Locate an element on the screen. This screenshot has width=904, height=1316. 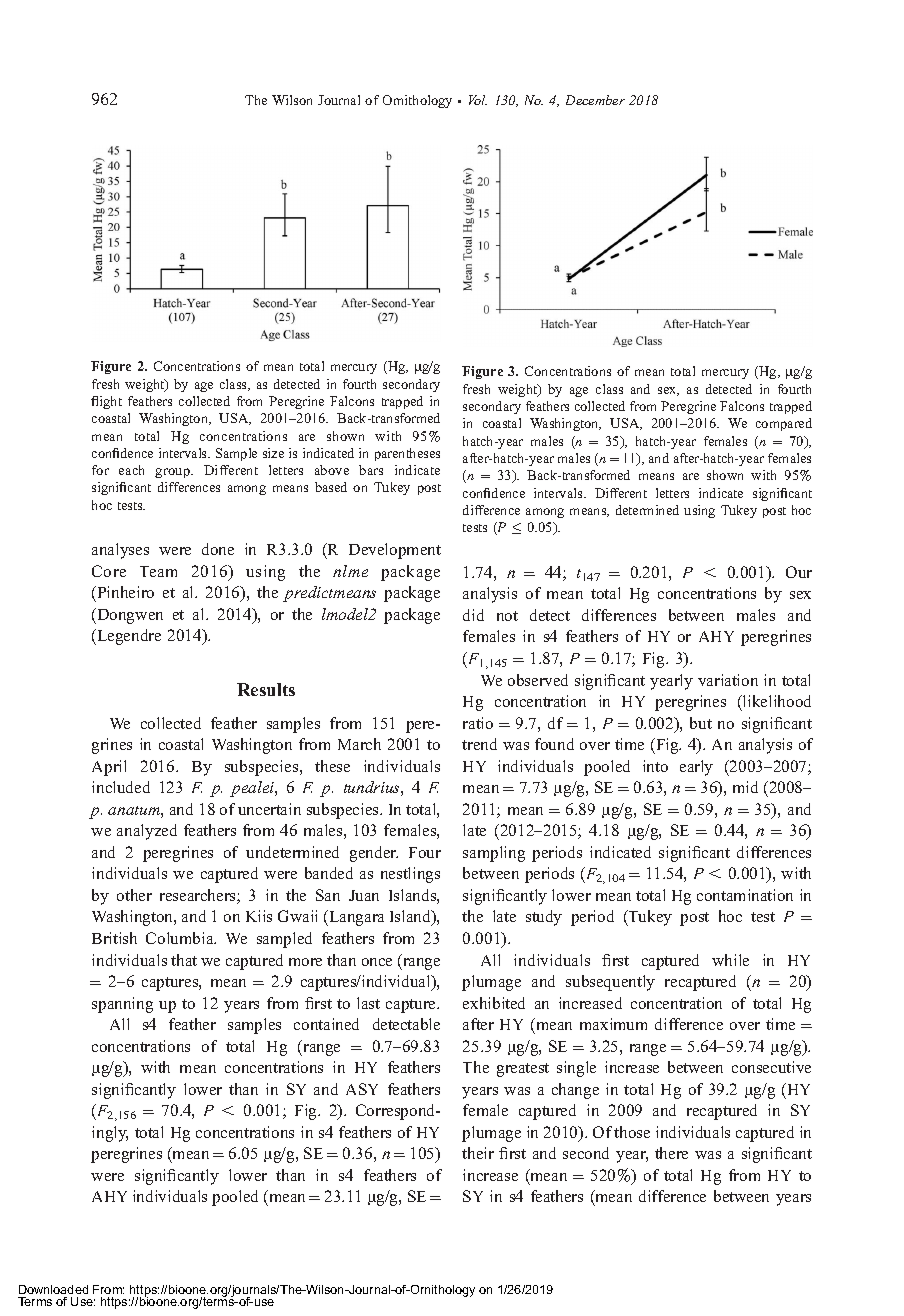
March is located at coordinates (359, 744).
